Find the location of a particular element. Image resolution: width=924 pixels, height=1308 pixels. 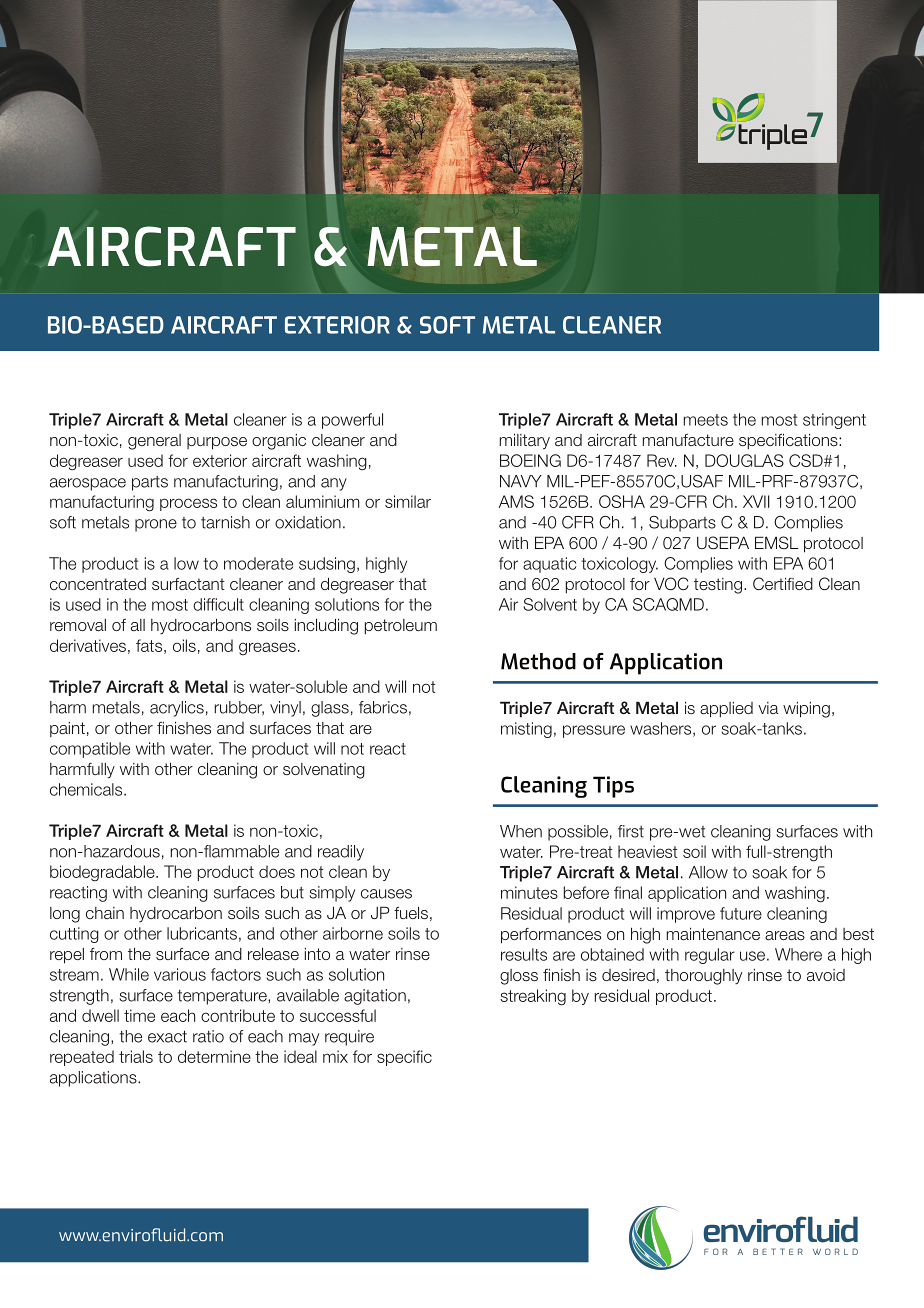

military is located at coordinates (525, 441).
